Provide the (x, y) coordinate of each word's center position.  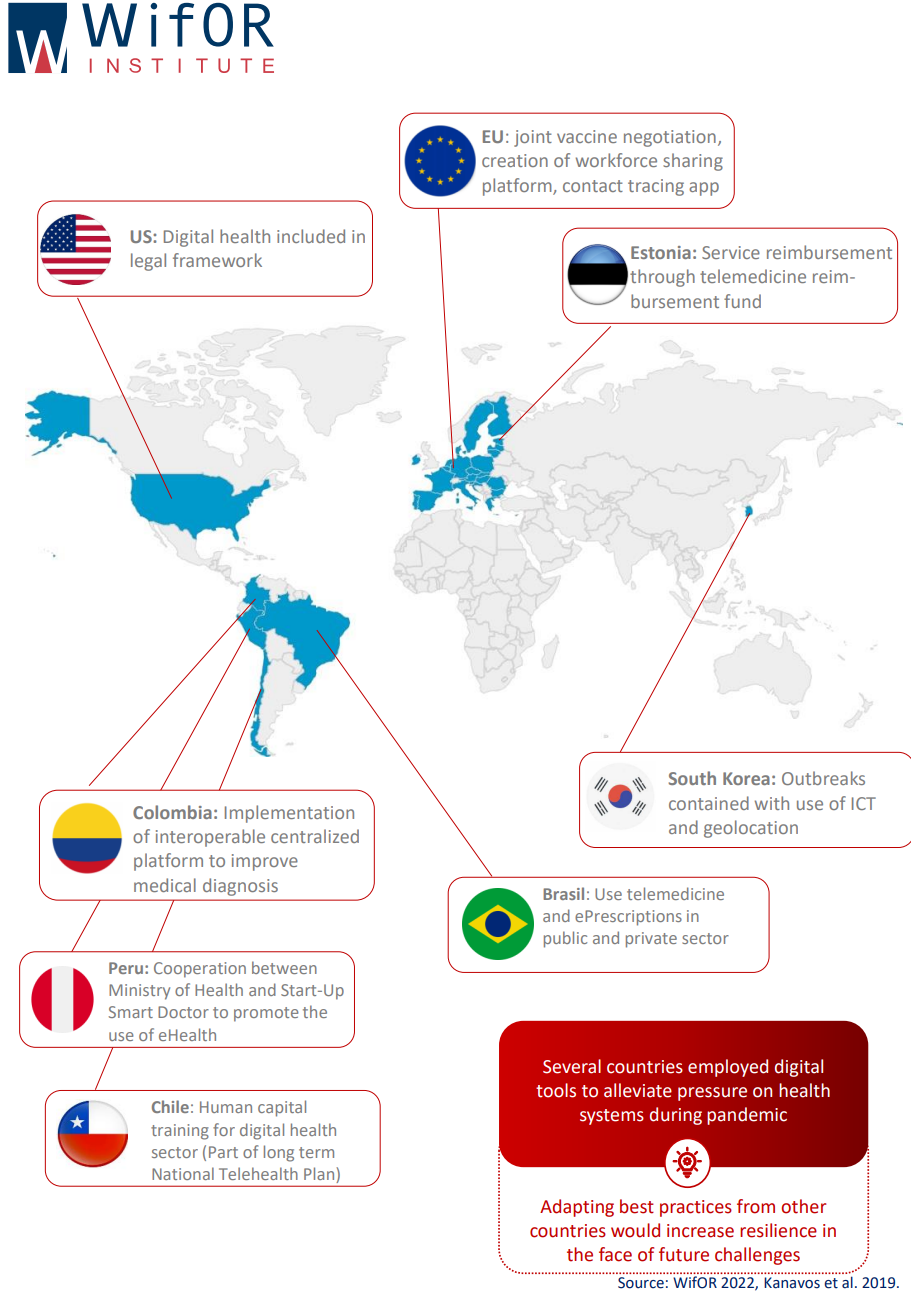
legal (148, 262)
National (183, 1173)
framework (217, 260)
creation (515, 160)
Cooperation (200, 970)
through (662, 278)
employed (728, 1068)
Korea (746, 778)
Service (731, 252)
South (692, 778)
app (704, 189)
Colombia (172, 812)
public (565, 939)
